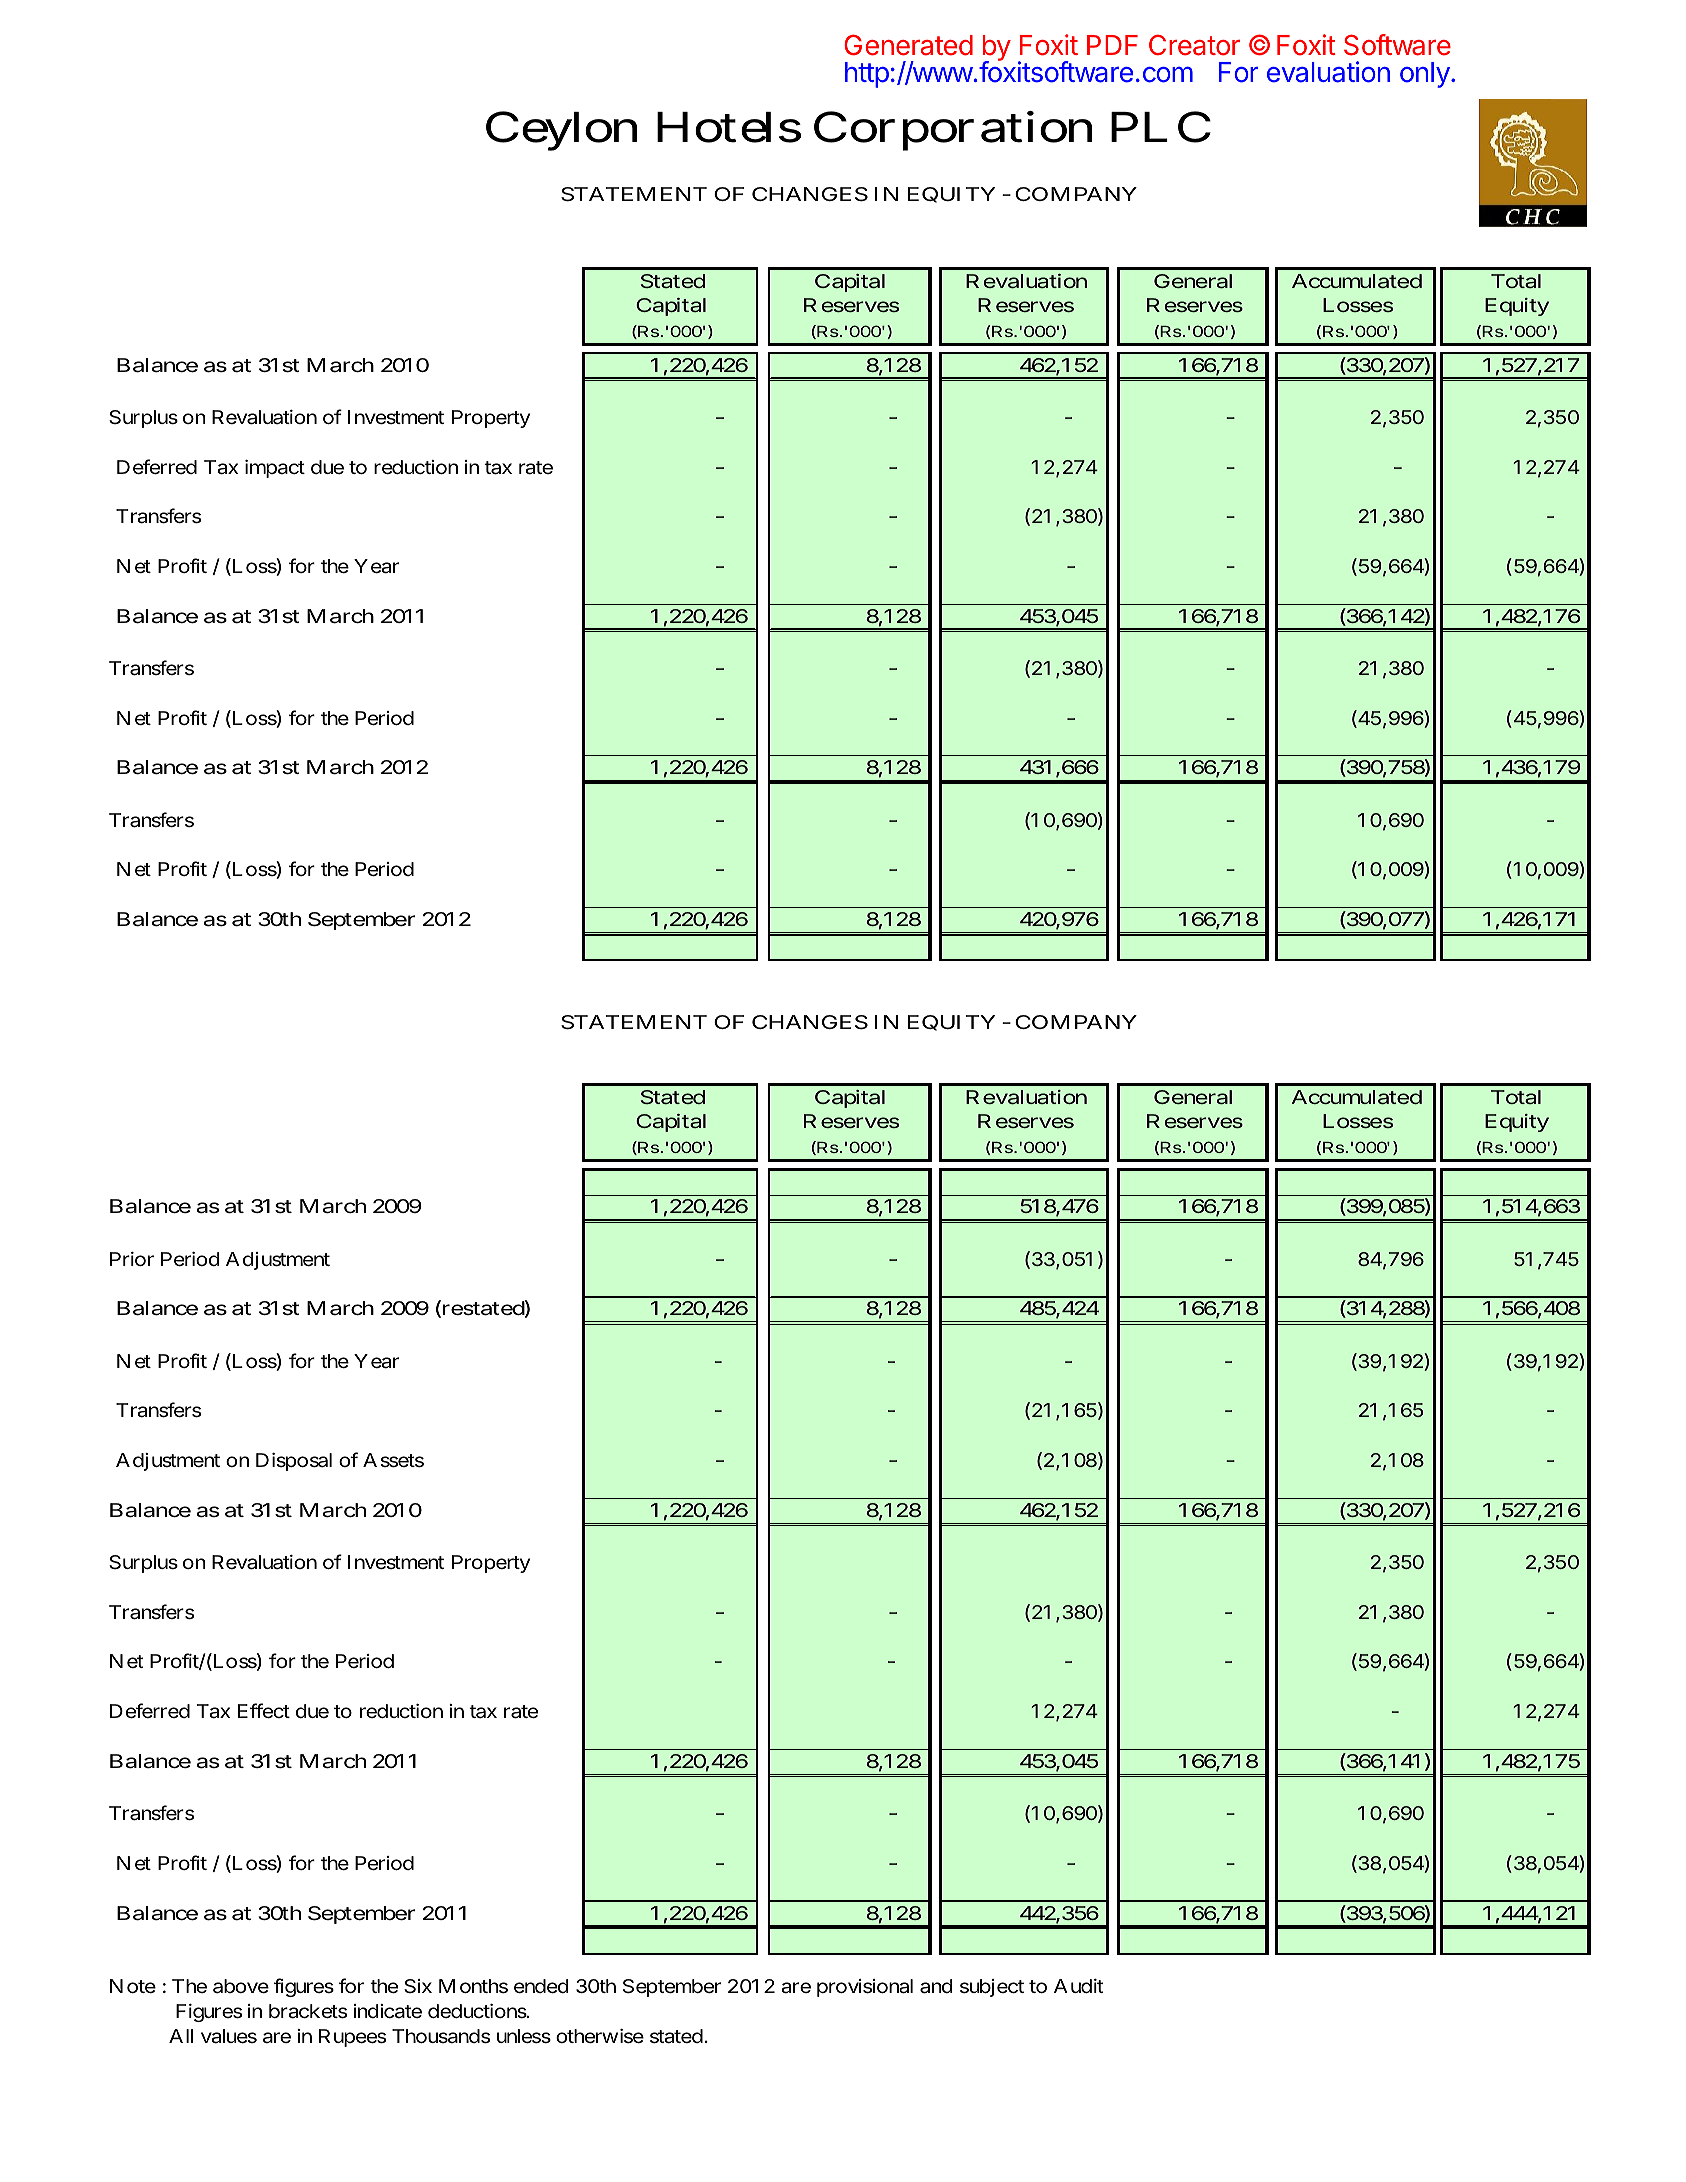 This screenshot has height=2182, width=1686. What do you see at coordinates (953, 131) in the screenshot?
I see `Corporation` at bounding box center [953, 131].
